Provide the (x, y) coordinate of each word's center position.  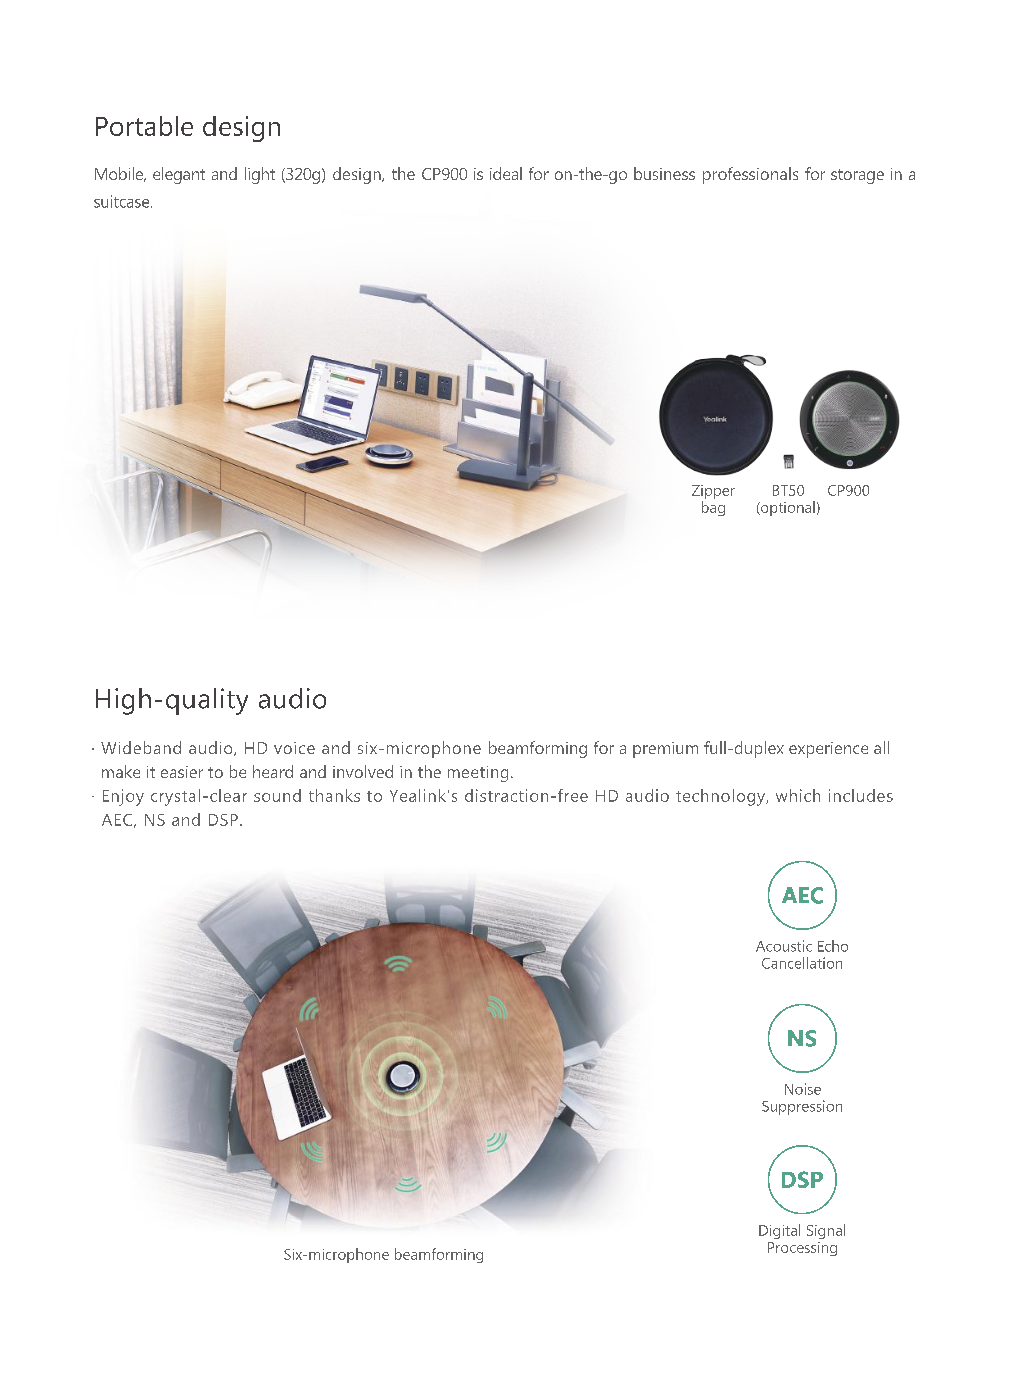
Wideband (141, 747)
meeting (478, 774)
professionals (750, 175)
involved (363, 771)
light (260, 175)
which (798, 795)
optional (787, 508)
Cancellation (802, 963)
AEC (117, 820)
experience (828, 750)
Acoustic (784, 946)
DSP (223, 820)
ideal (506, 173)
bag (713, 508)
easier (182, 772)
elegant (179, 175)
